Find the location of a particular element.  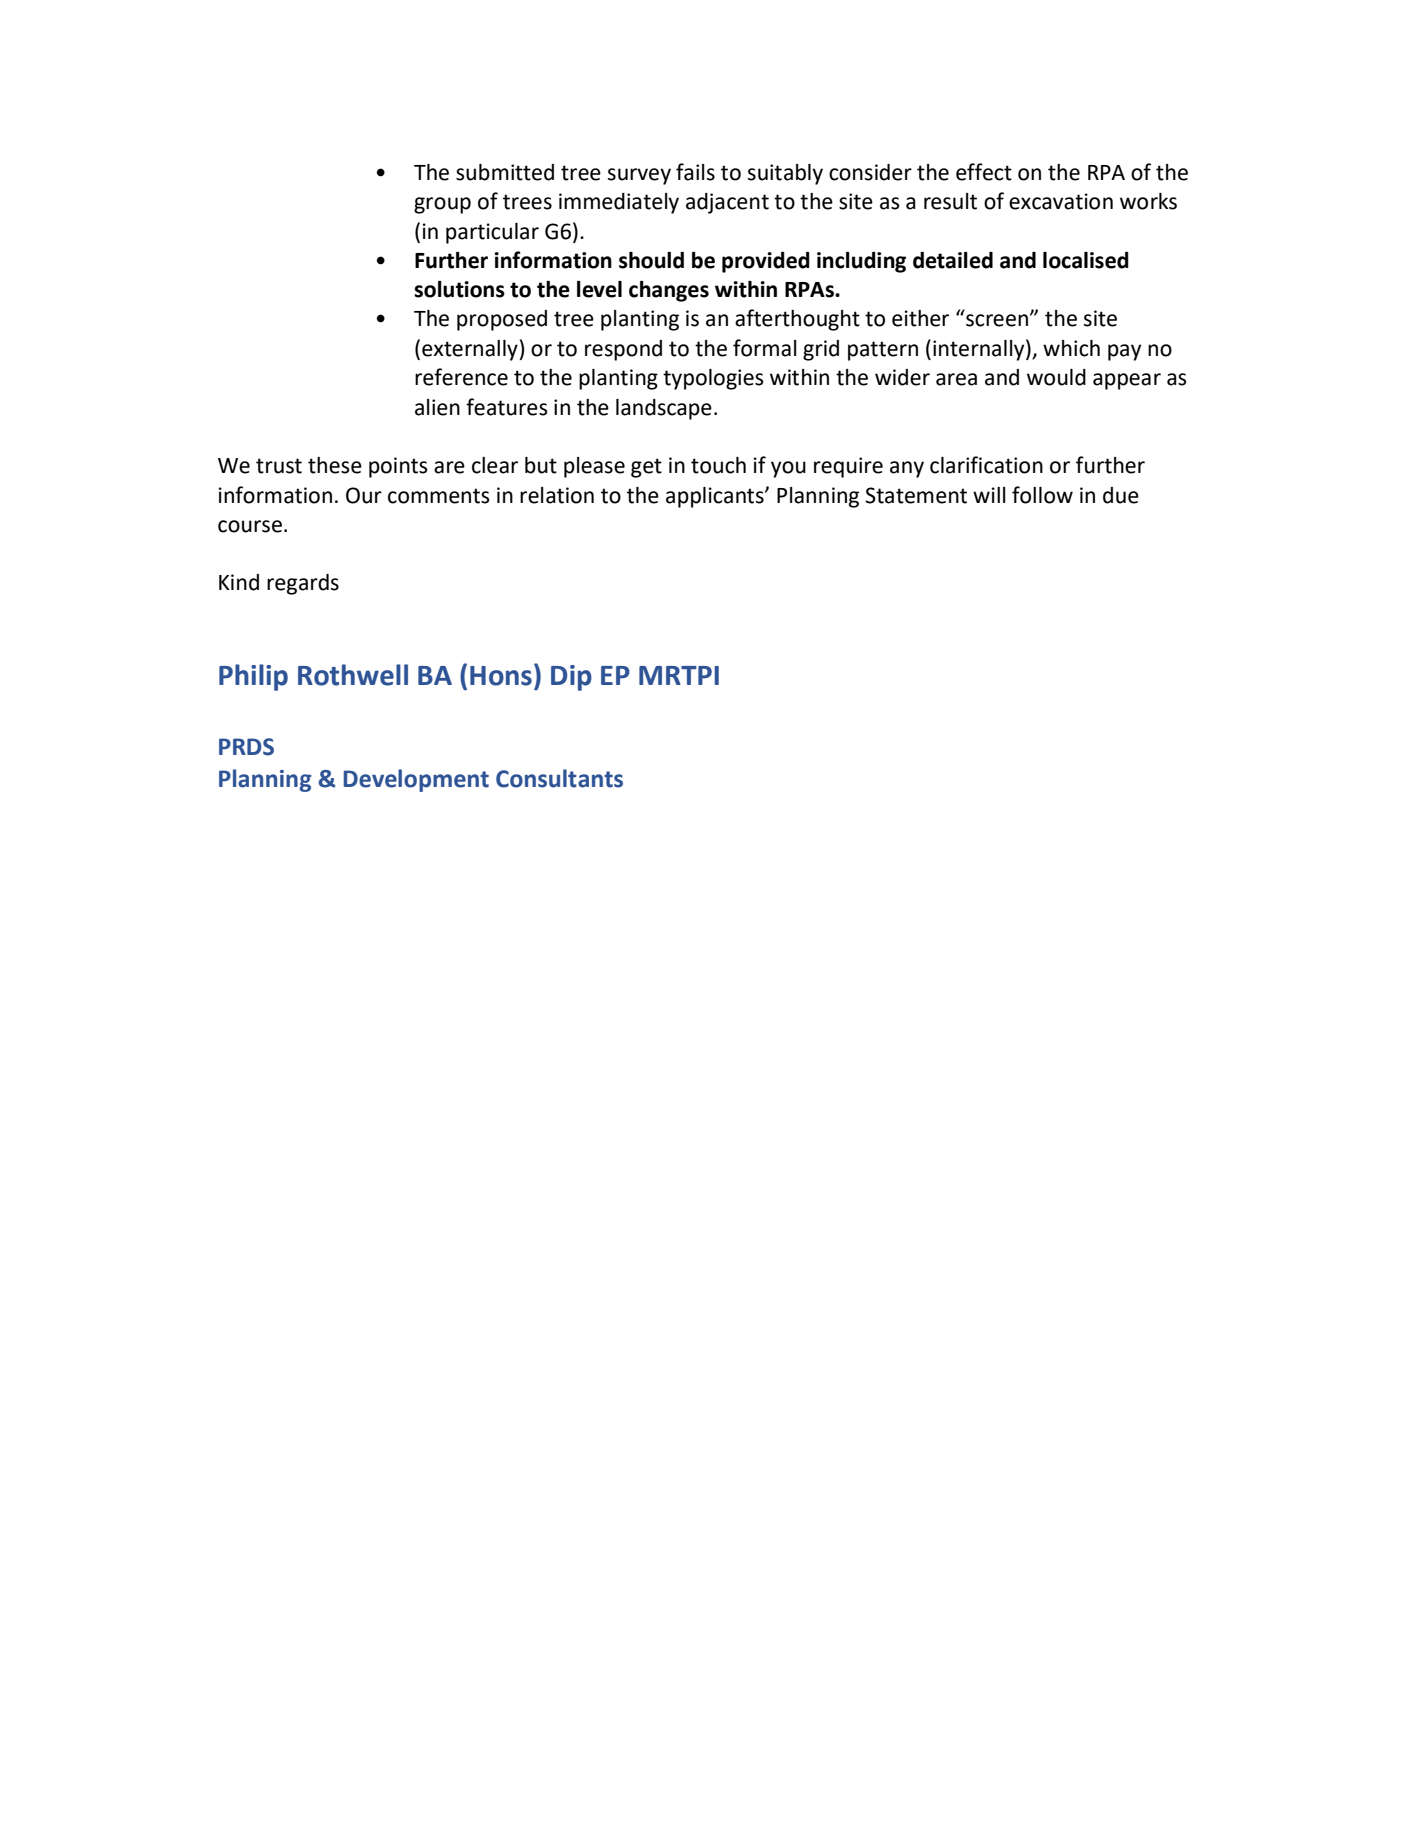

Development is located at coordinates (416, 780).
